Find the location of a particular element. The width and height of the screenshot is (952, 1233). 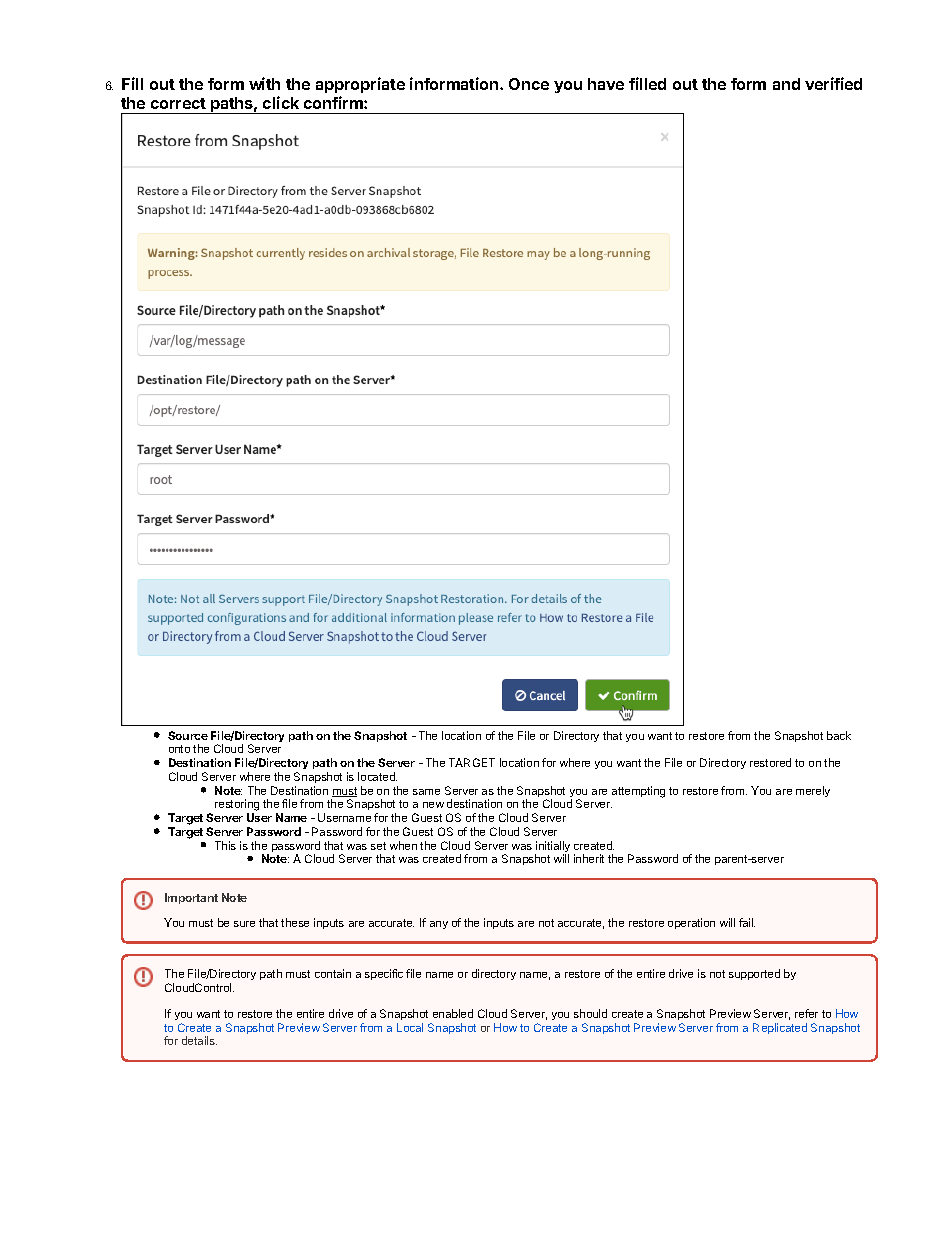

click is located at coordinates (281, 102).
